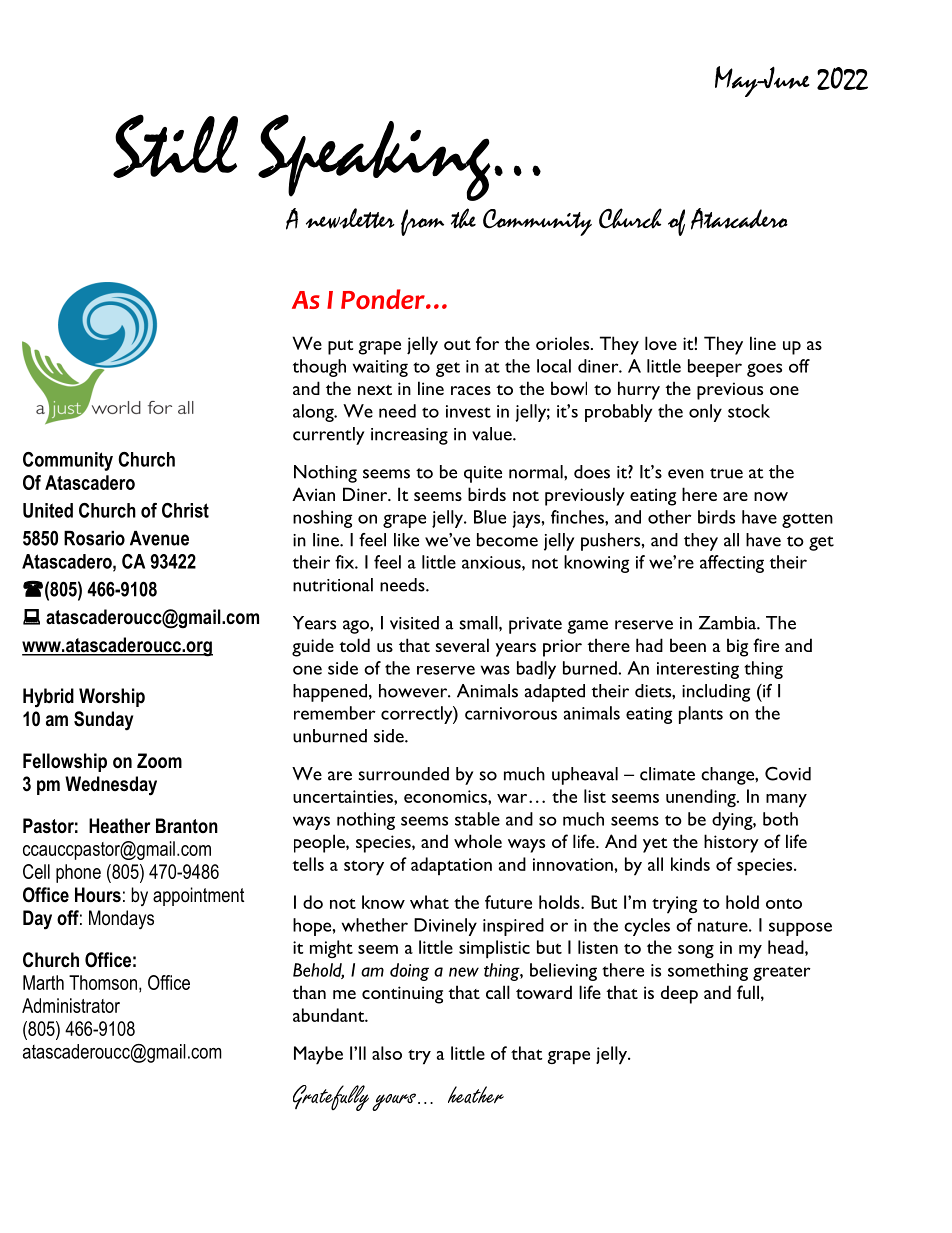 This screenshot has height=1233, width=952. Describe the element at coordinates (457, 345) in the screenshot. I see `out` at that location.
